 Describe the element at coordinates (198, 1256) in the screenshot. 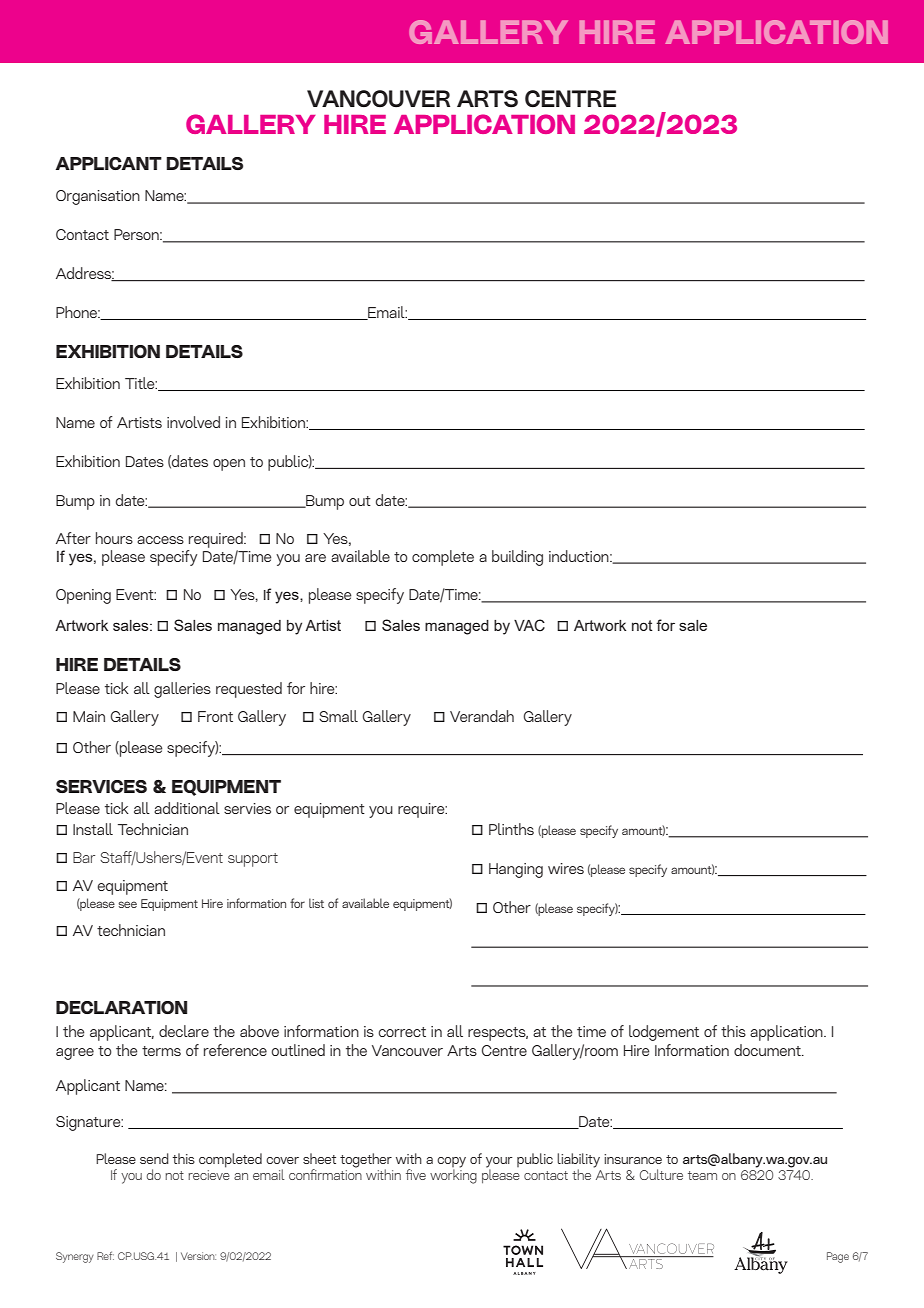

I see `Version` at that location.
